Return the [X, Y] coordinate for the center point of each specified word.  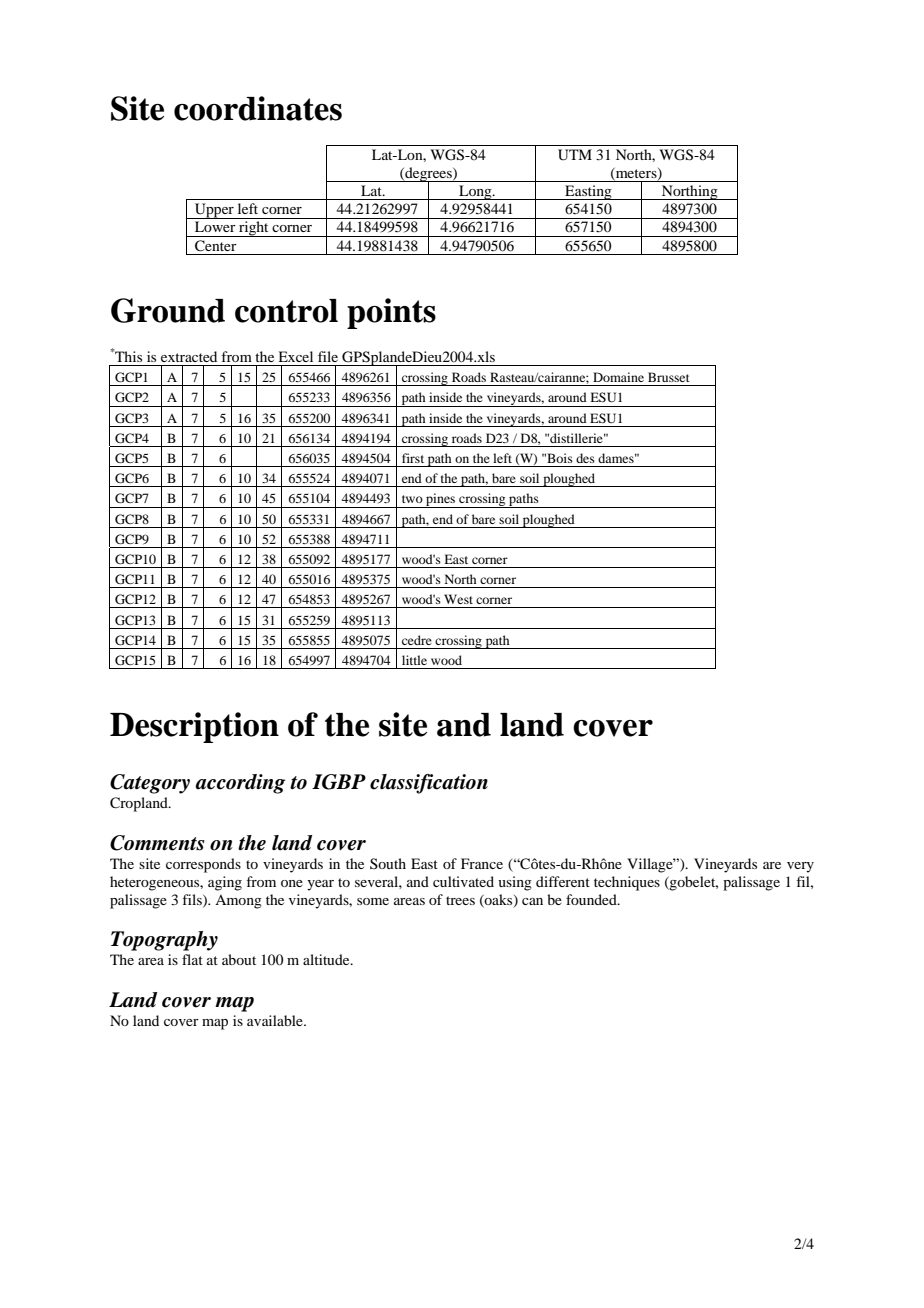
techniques [627, 883]
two [412, 499]
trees [460, 900]
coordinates [258, 108]
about [239, 959]
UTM [575, 155]
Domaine [618, 377]
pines [441, 500]
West [458, 599]
